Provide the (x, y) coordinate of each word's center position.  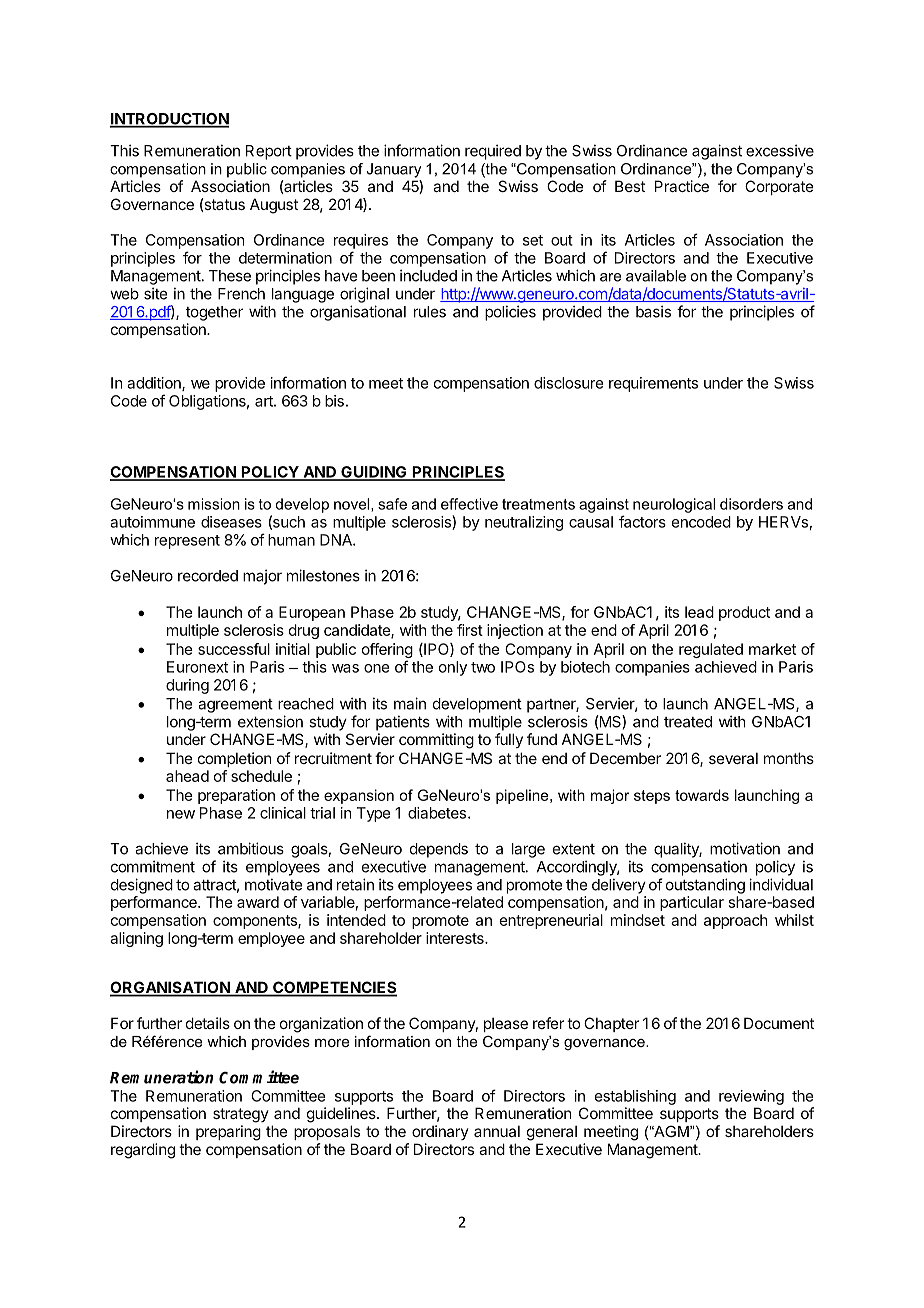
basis (653, 311)
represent (187, 542)
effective (469, 504)
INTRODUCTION (169, 120)
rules (430, 312)
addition (155, 384)
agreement (235, 706)
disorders (751, 504)
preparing (228, 1133)
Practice (682, 186)
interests (456, 938)
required (493, 152)
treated (688, 722)
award (258, 902)
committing (436, 741)
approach (736, 921)
